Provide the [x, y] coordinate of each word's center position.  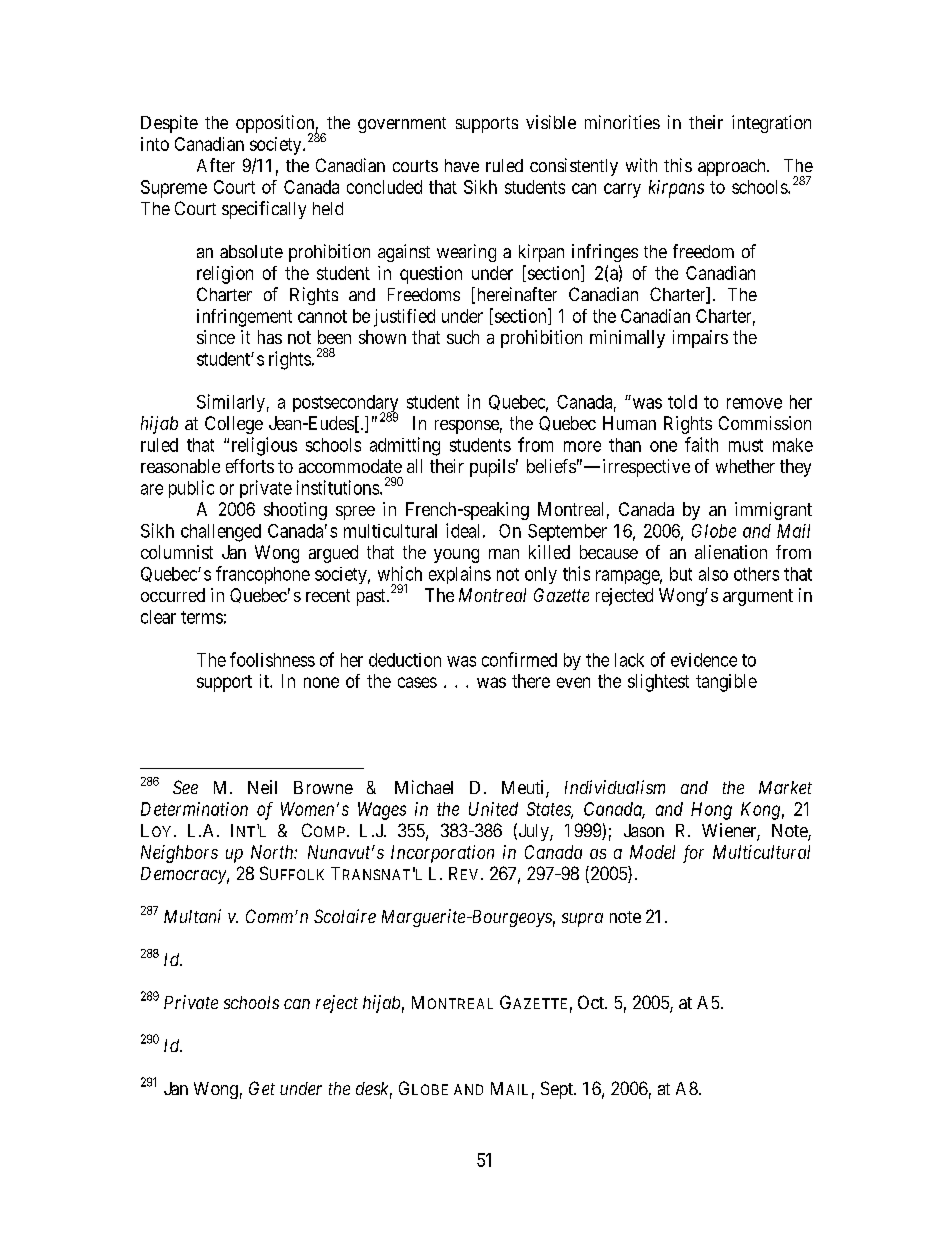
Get [262, 1088]
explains [460, 575]
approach [733, 167]
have [462, 165]
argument [758, 597]
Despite [169, 124]
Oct [592, 1002]
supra [582, 920]
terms [202, 617]
